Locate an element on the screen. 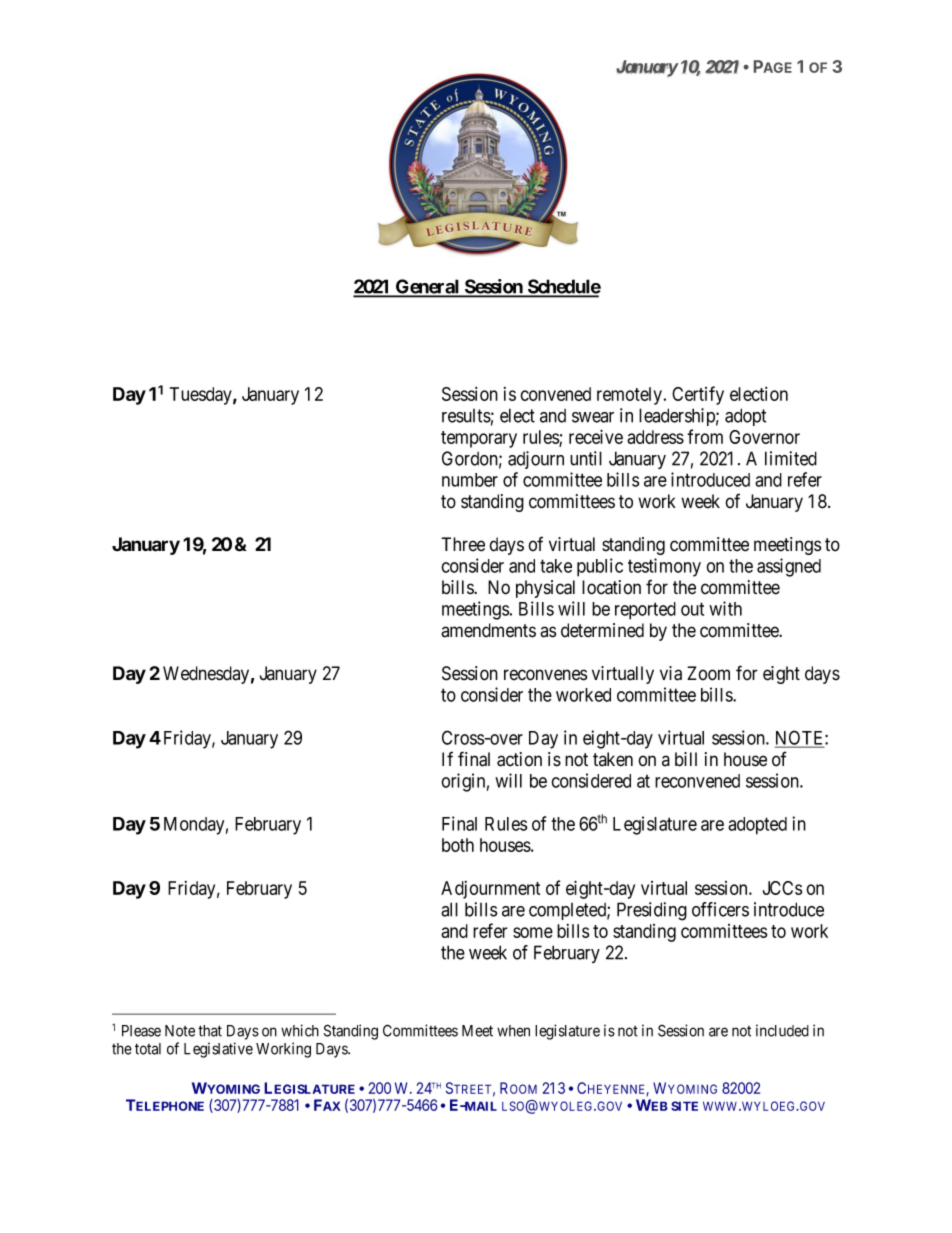  Legislative is located at coordinates (218, 1050).
